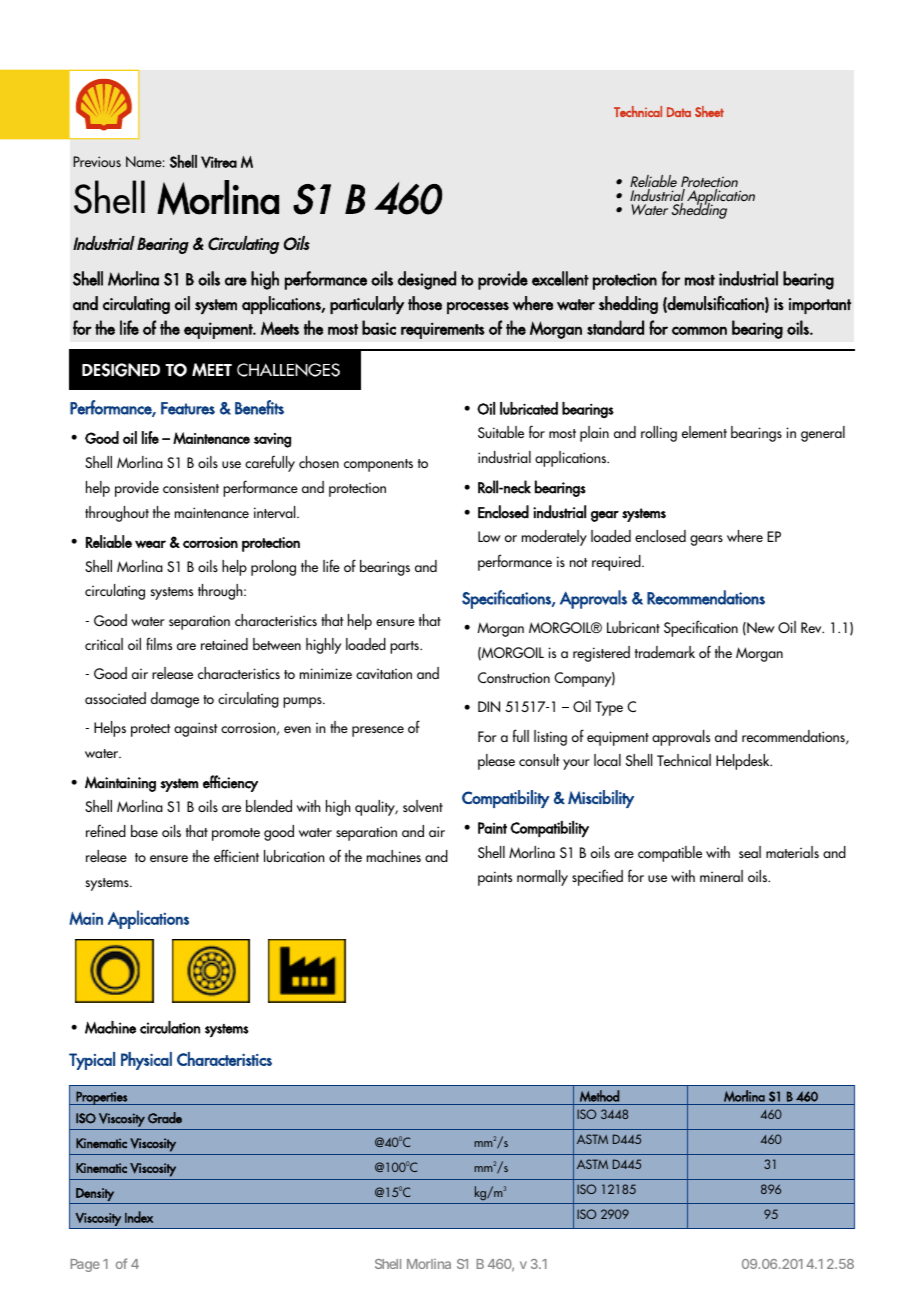 The height and width of the screenshot is (1308, 924). I want to click on mineral, so click(721, 876).
